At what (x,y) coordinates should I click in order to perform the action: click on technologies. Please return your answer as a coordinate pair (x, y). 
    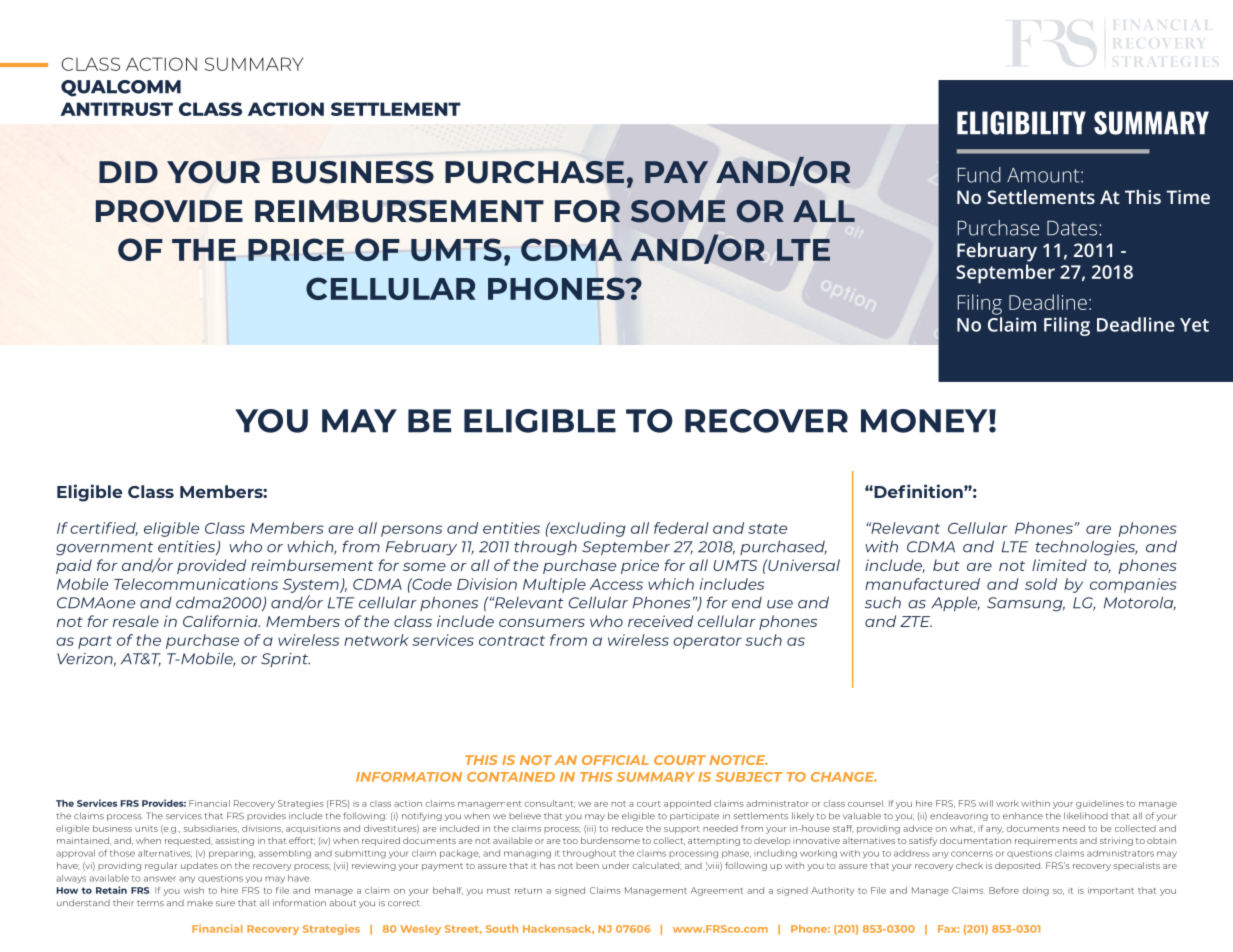
    Looking at the image, I should click on (1086, 548).
